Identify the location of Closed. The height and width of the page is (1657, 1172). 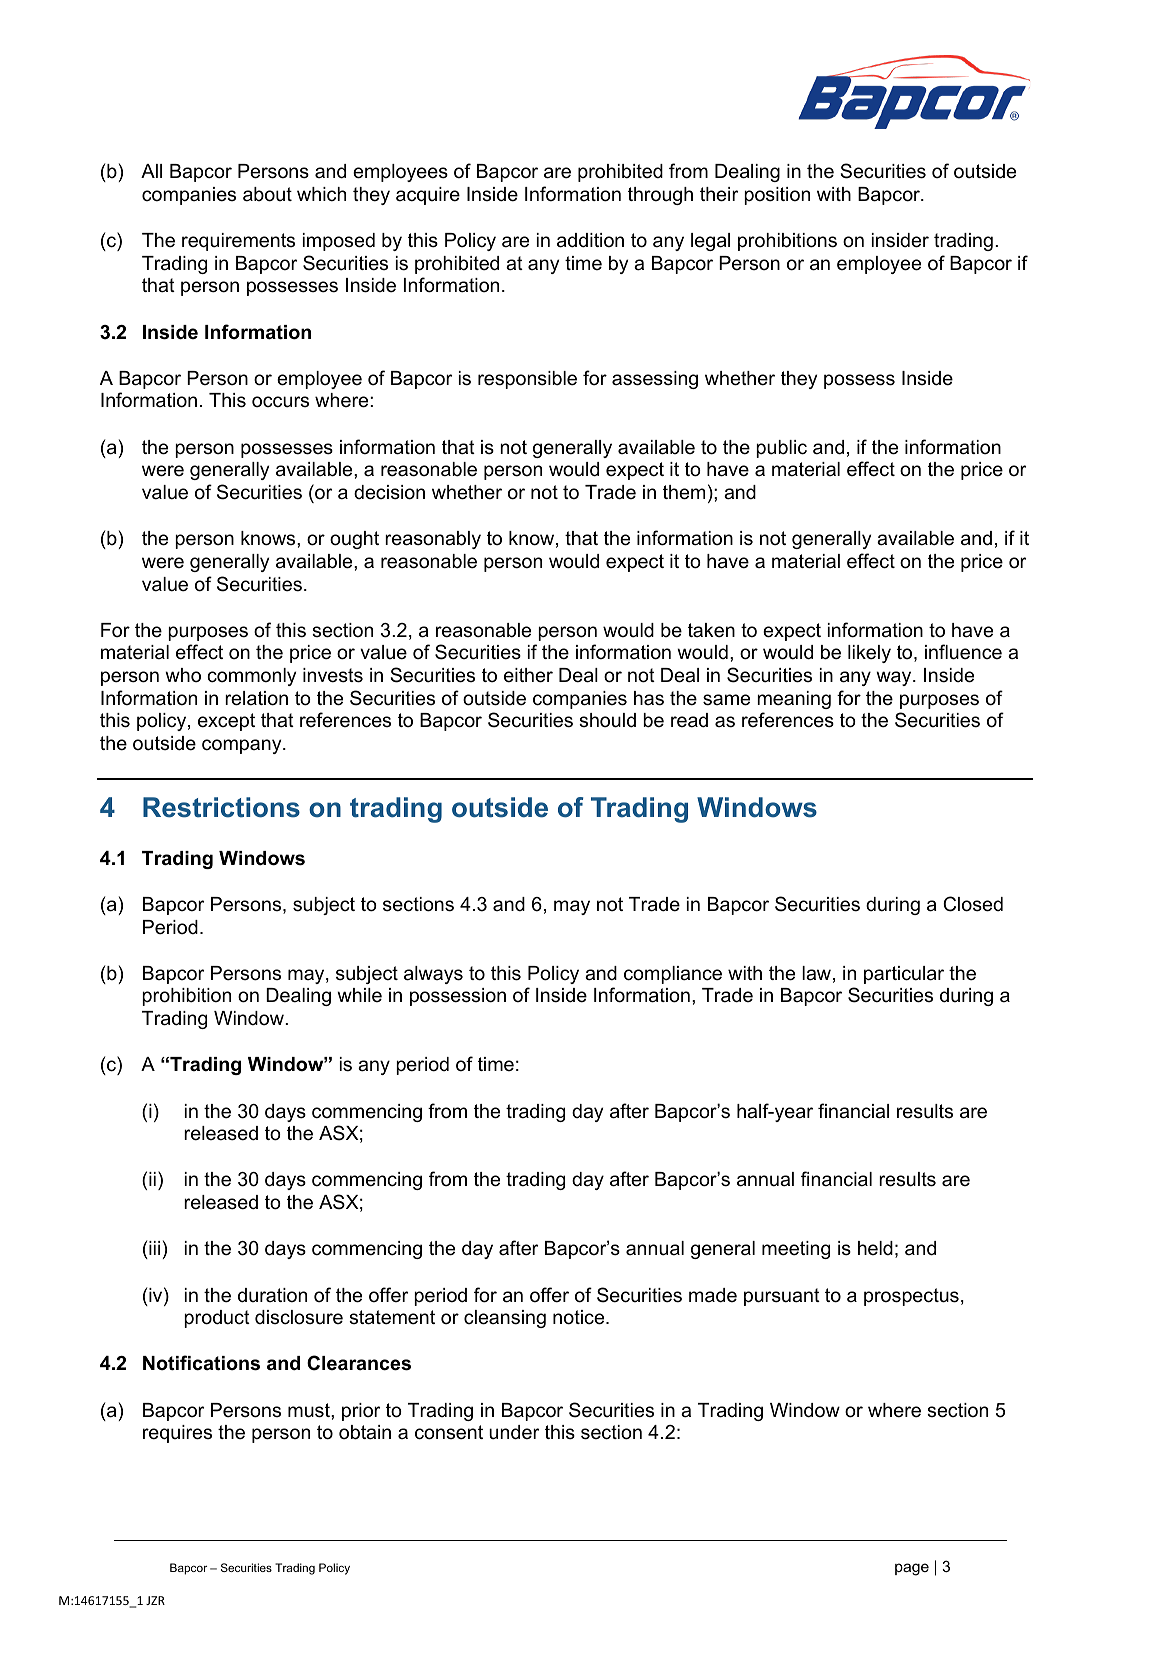
(973, 904).
